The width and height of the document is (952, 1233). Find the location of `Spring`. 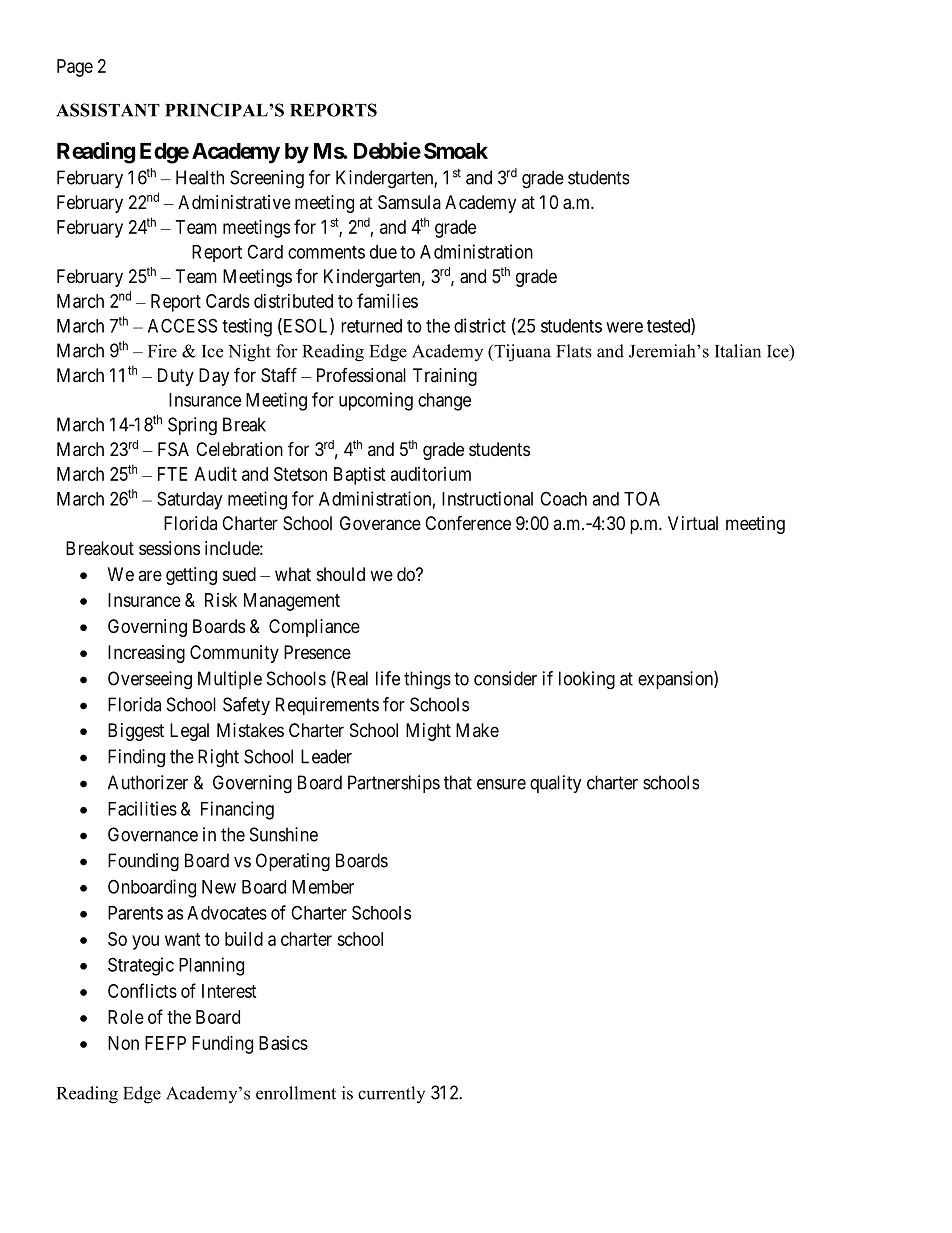

Spring is located at coordinates (192, 426).
